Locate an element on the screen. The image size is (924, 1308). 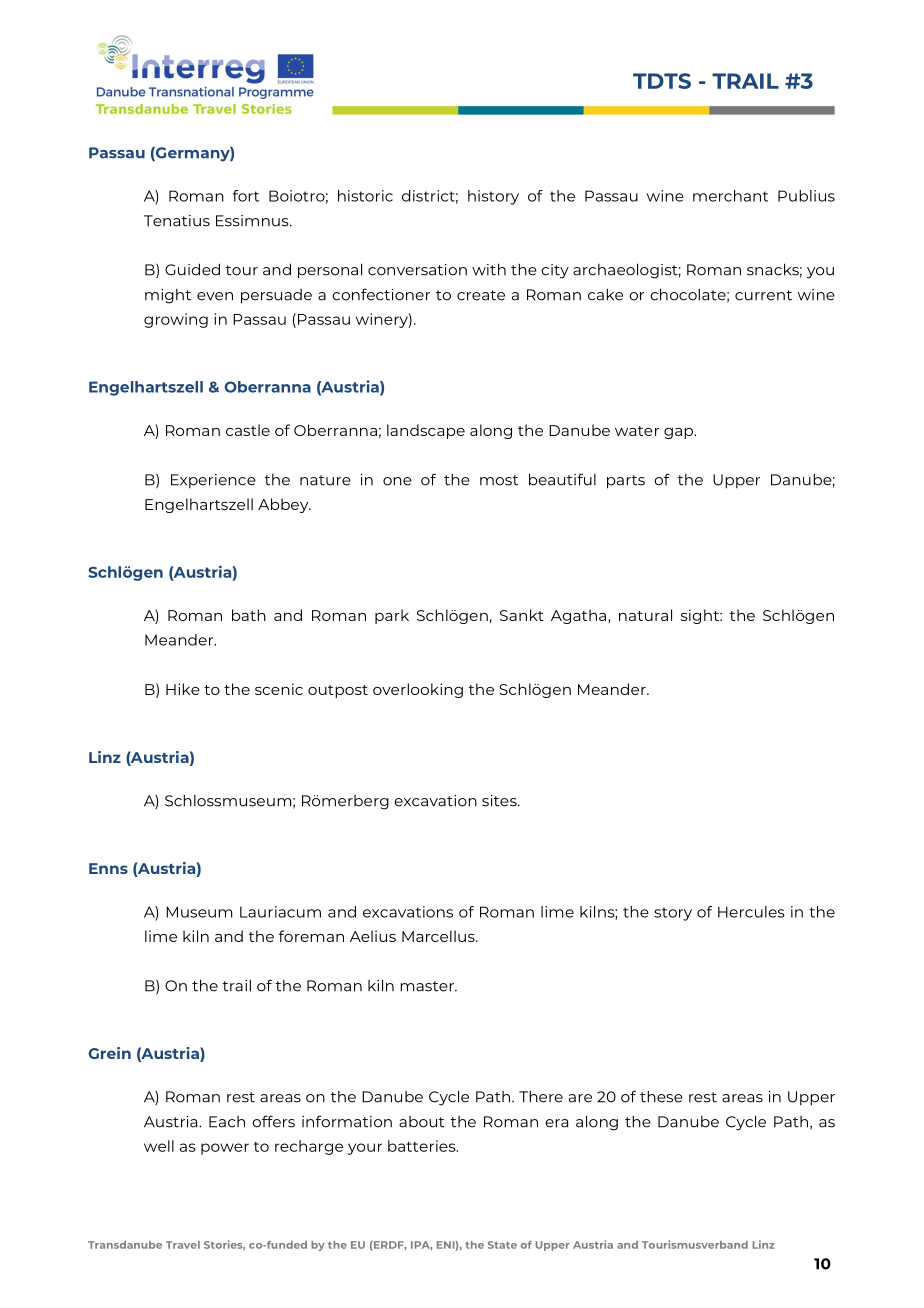
foreman is located at coordinates (311, 936).
